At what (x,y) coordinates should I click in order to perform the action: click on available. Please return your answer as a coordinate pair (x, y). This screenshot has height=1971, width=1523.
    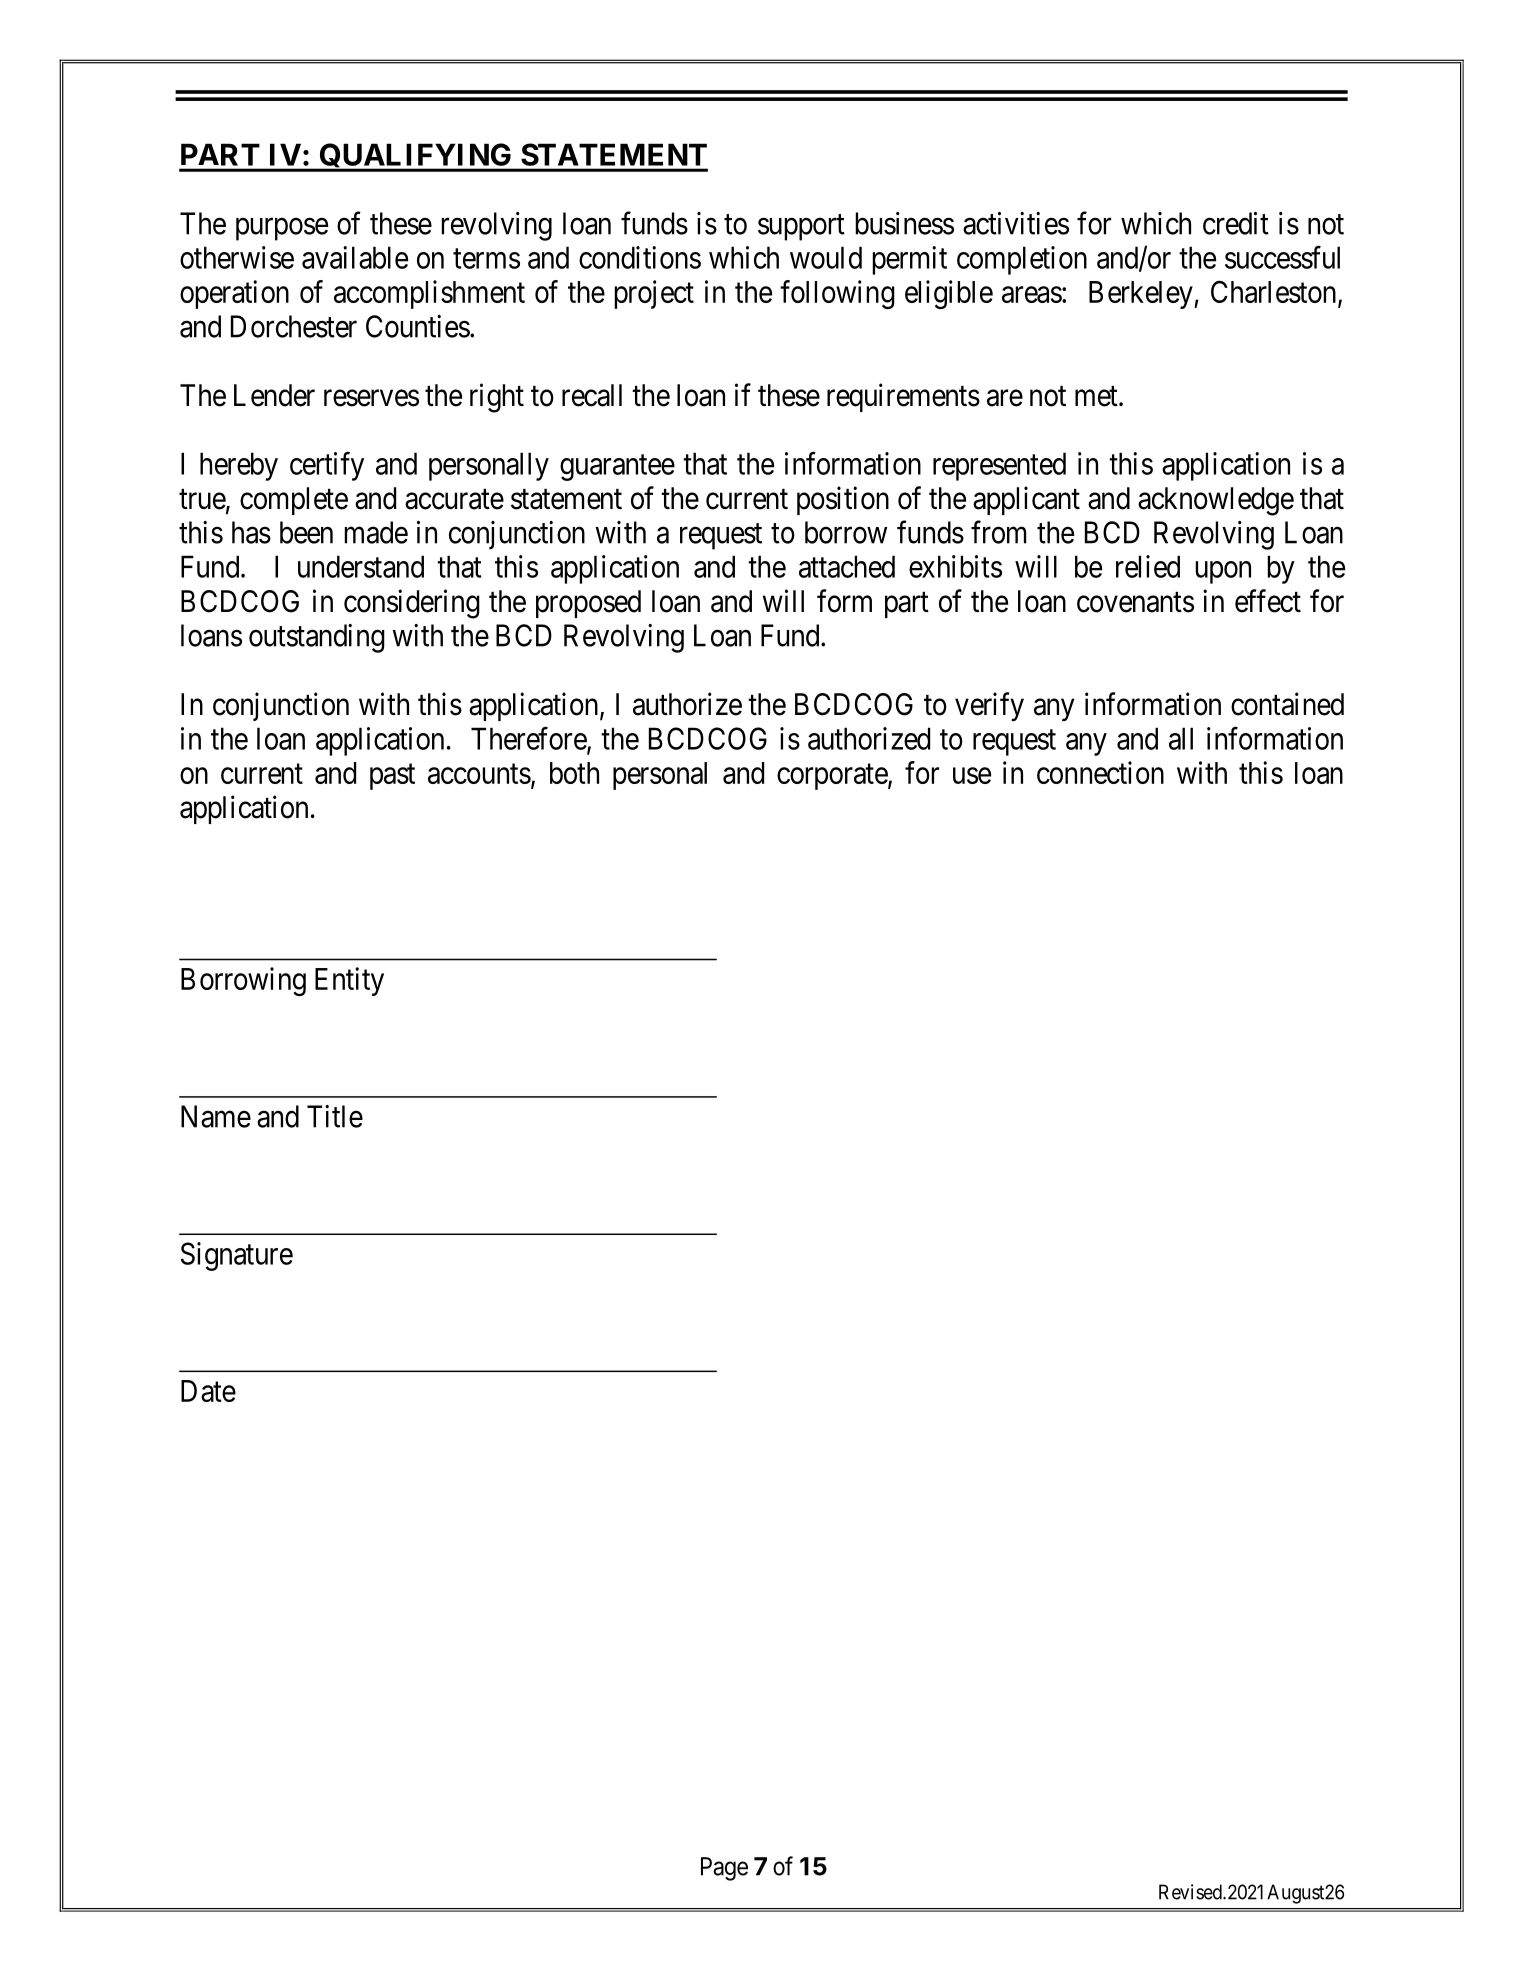
    Looking at the image, I should click on (355, 257).
